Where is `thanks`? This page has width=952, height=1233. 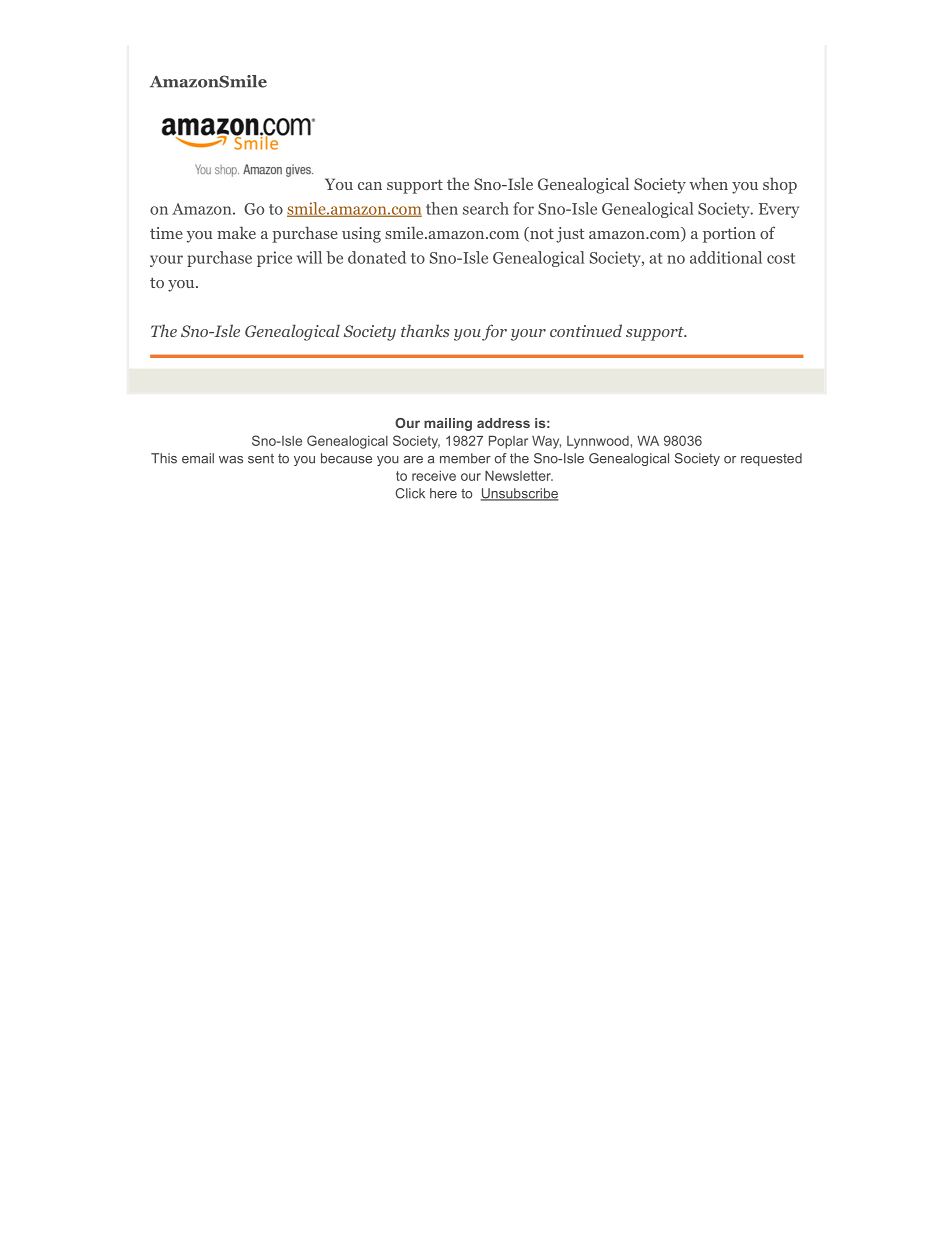
thanks is located at coordinates (425, 330).
